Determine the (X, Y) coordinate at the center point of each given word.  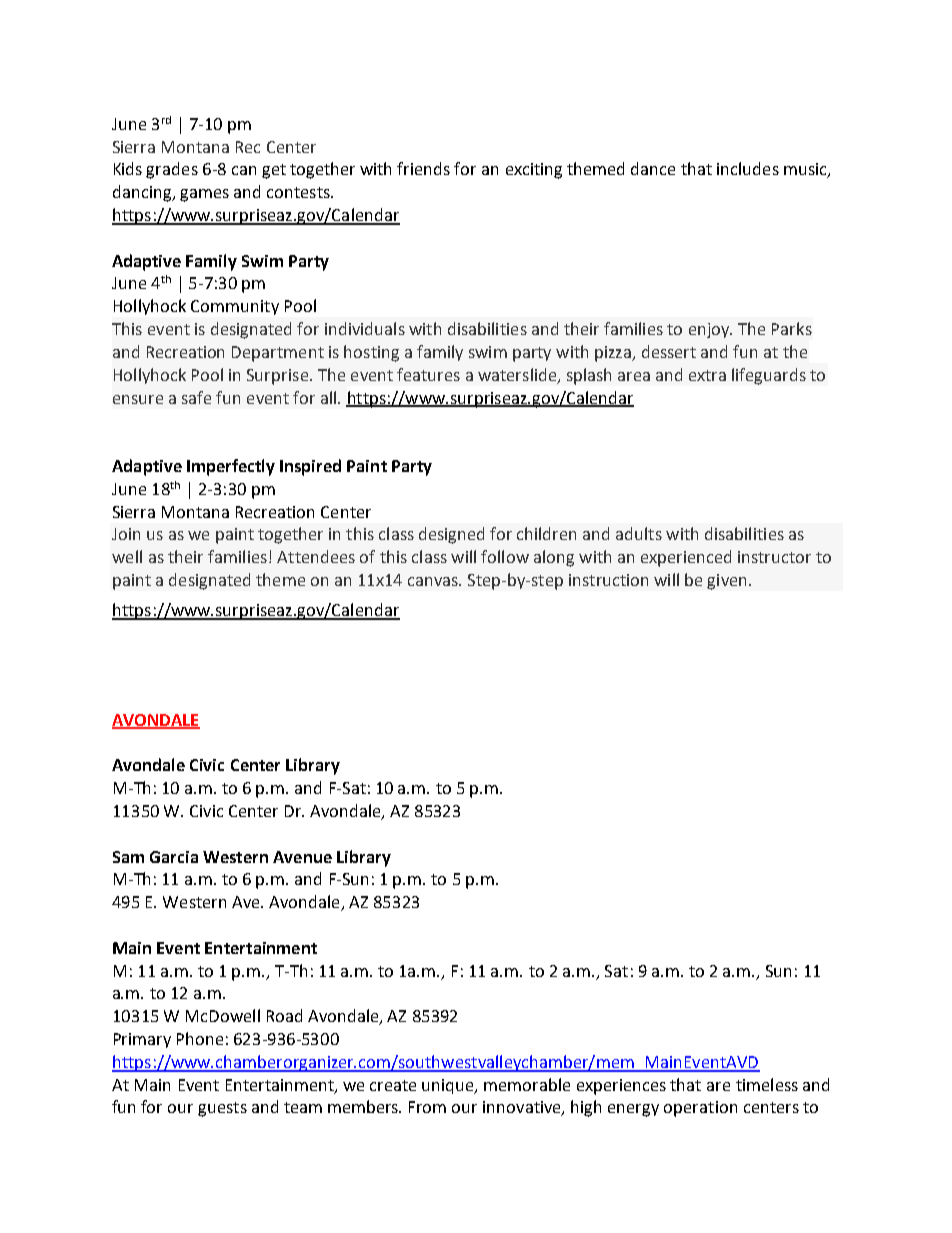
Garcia (174, 857)
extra (707, 375)
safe (196, 397)
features (428, 374)
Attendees (316, 556)
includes (748, 168)
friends (423, 168)
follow (505, 556)
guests (222, 1109)
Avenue (302, 857)
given (726, 582)
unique (449, 1086)
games (204, 195)
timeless (767, 1084)
